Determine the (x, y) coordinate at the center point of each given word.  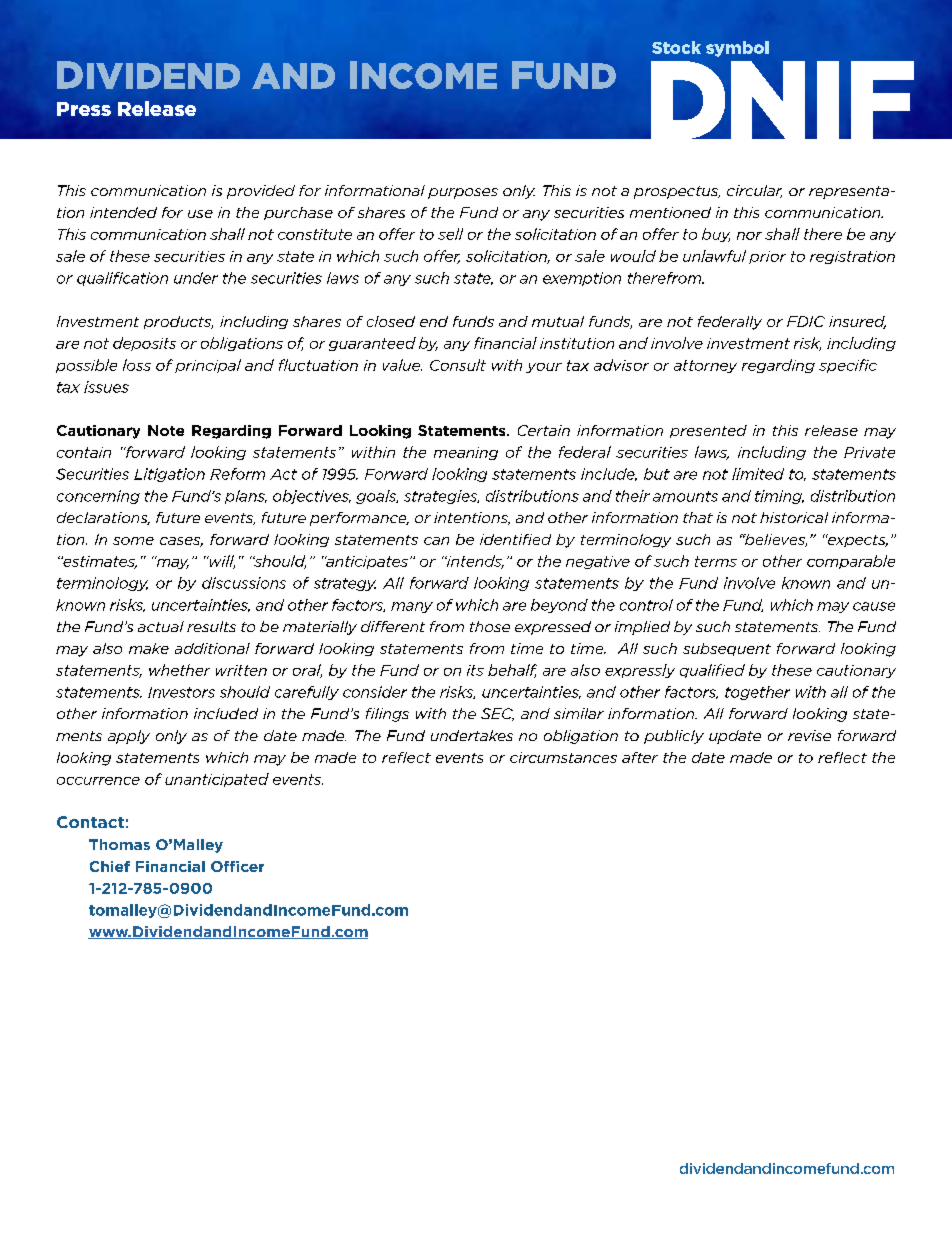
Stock (676, 47)
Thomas (119, 844)
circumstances (563, 757)
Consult (458, 365)
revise (809, 735)
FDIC (806, 321)
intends (474, 562)
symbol (737, 49)
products (178, 322)
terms (716, 561)
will (221, 562)
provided (261, 192)
